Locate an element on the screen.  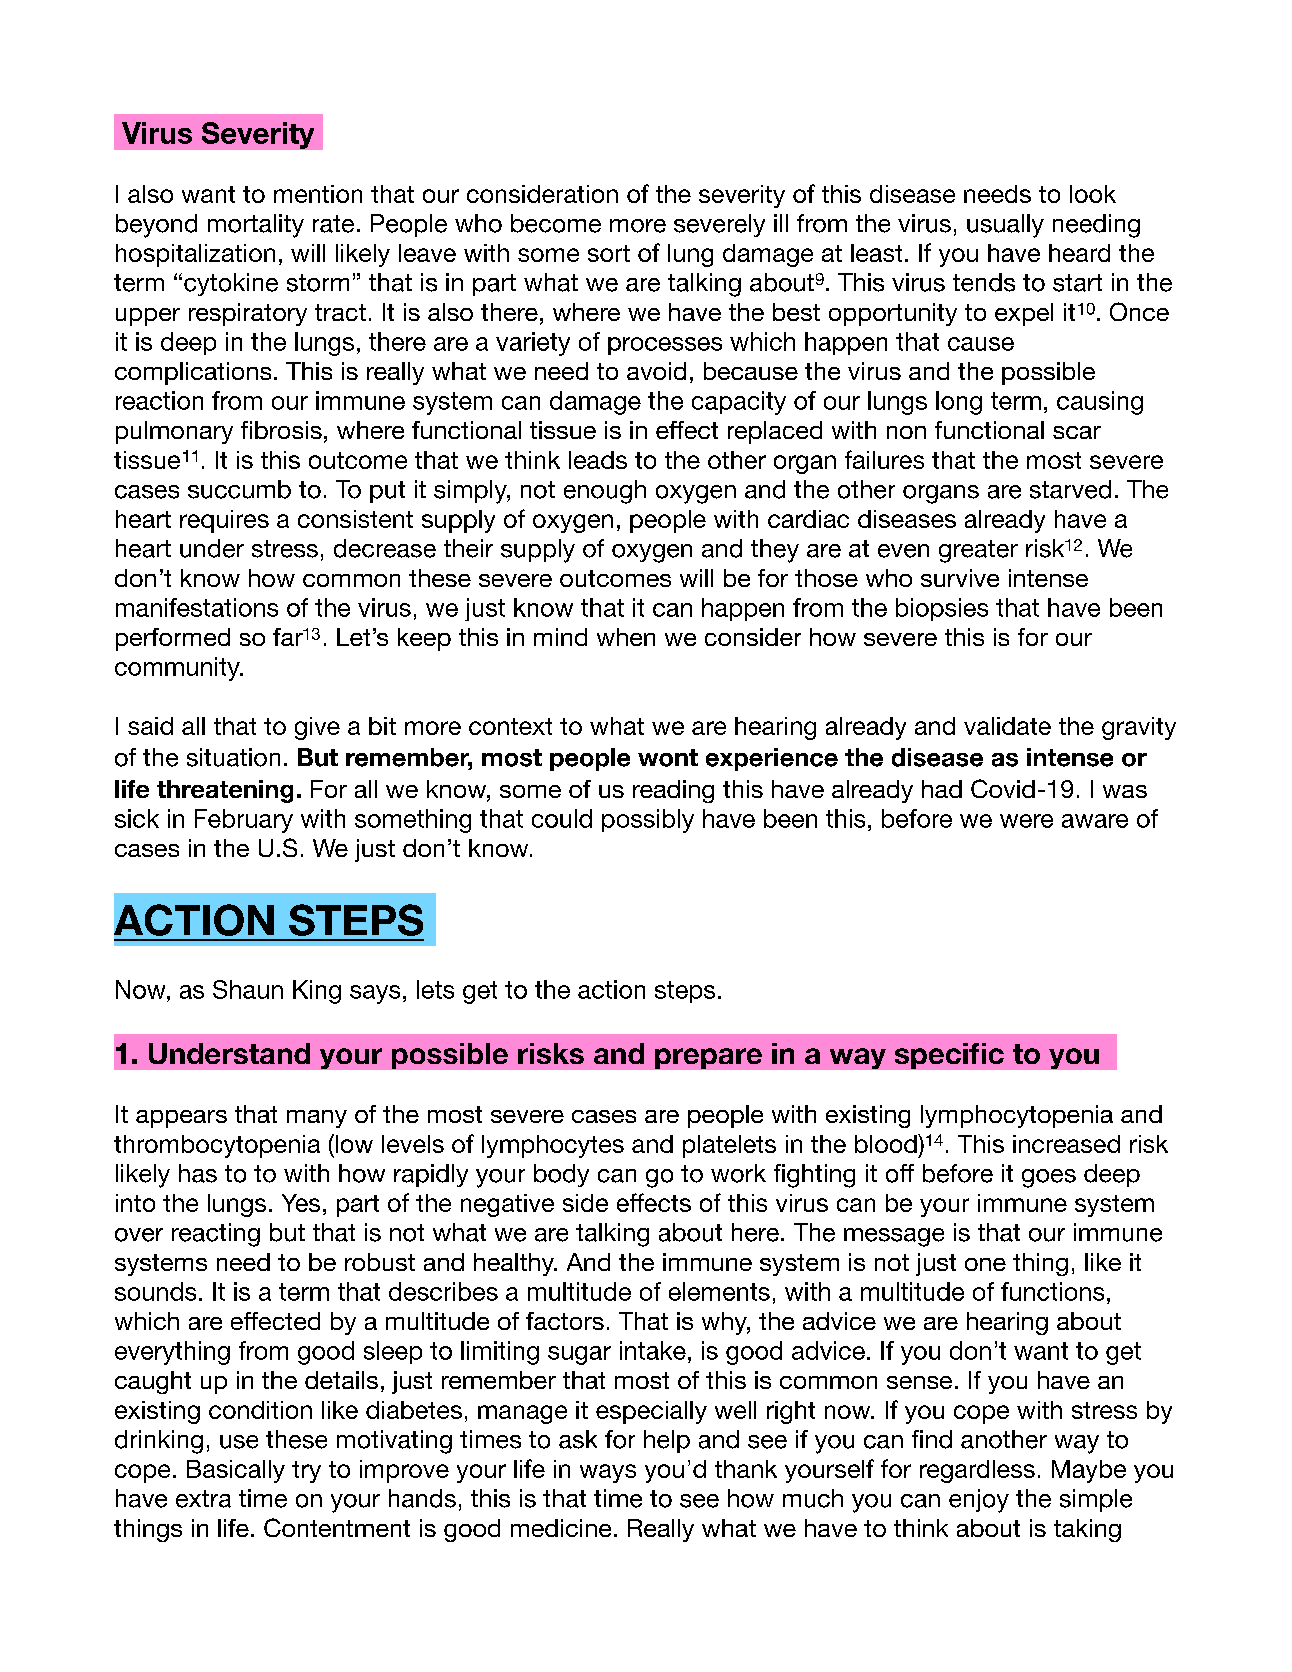
specific is located at coordinates (949, 1056).
